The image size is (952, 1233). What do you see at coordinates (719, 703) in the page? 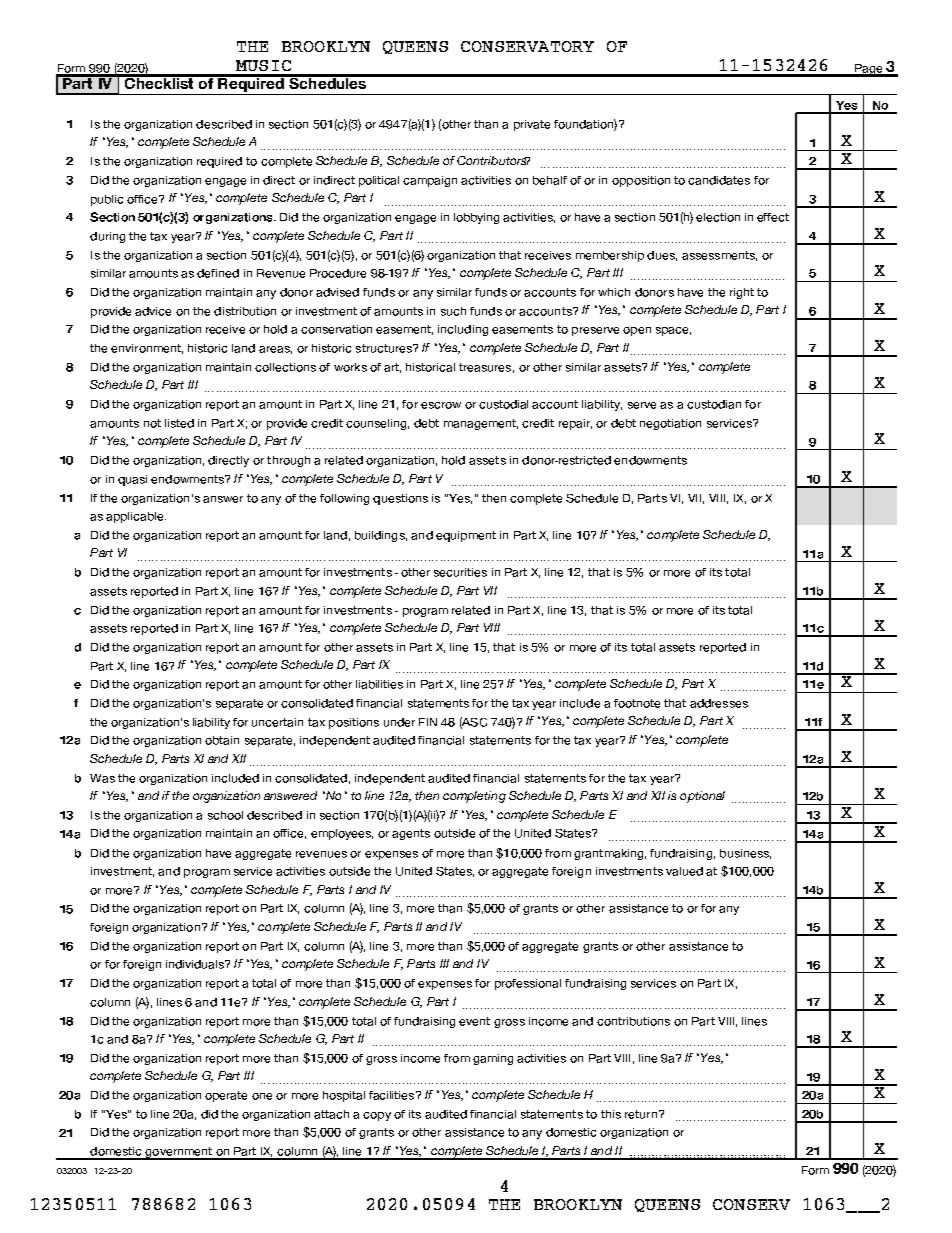
I see `addresses` at bounding box center [719, 703].
